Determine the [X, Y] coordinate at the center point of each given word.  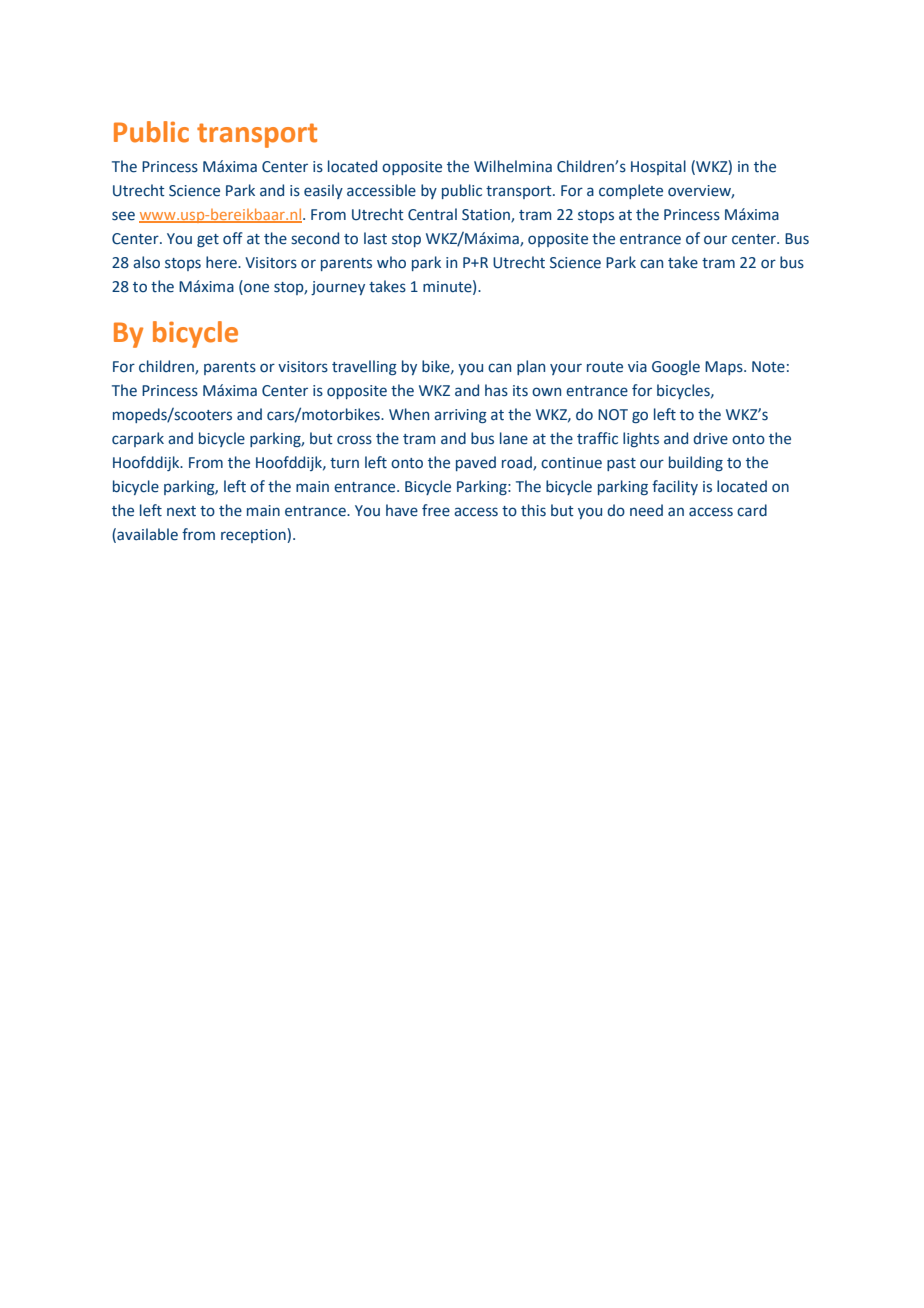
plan [531, 367]
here [222, 262]
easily [323, 191]
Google [676, 367]
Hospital [658, 167]
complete [631, 191]
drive [710, 438]
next [181, 511]
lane [514, 438]
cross [354, 440]
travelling [364, 367]
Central [432, 214]
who [391, 262]
